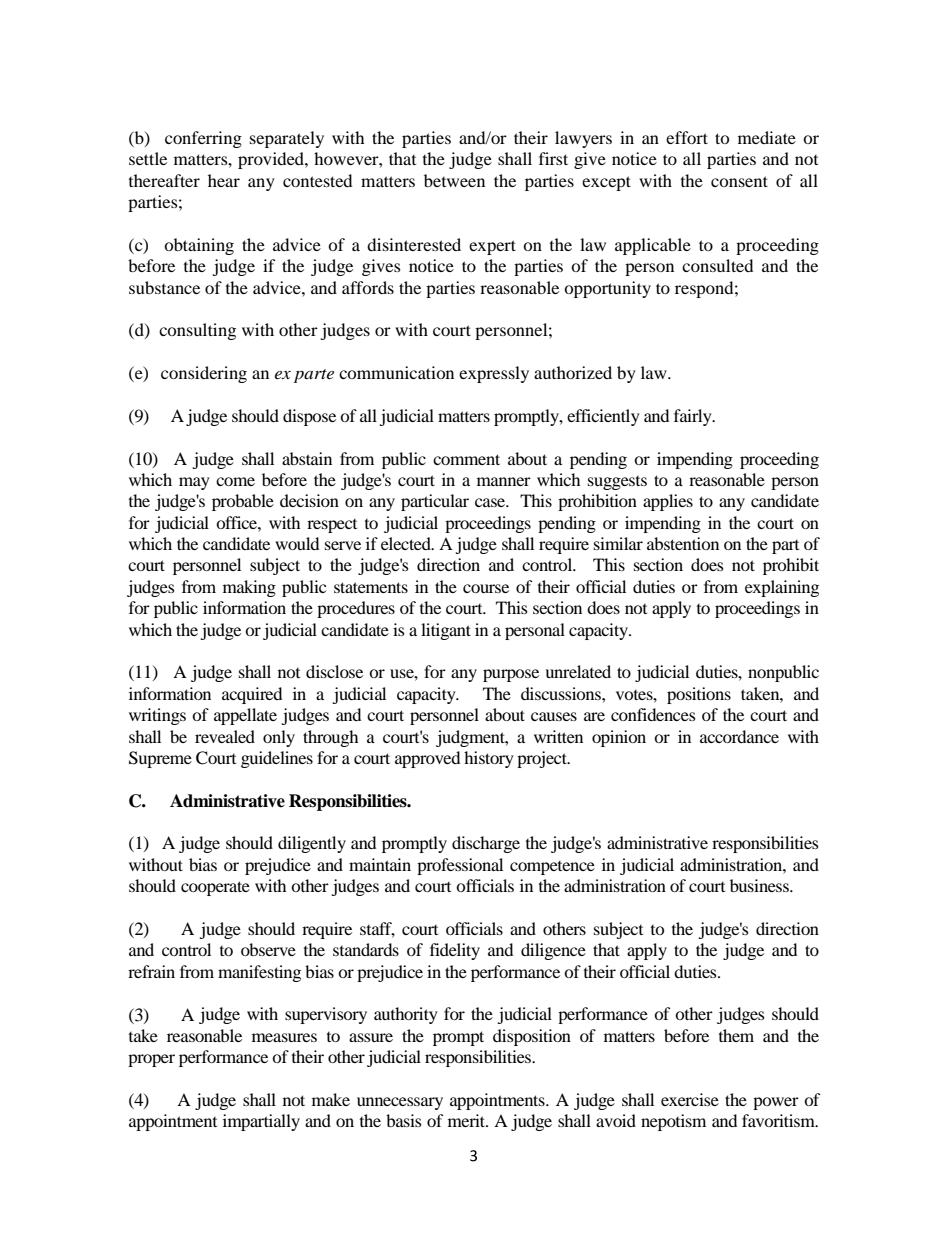 This screenshot has width=952, height=1233. Describe the element at coordinates (454, 180) in the screenshot. I see `between` at that location.
